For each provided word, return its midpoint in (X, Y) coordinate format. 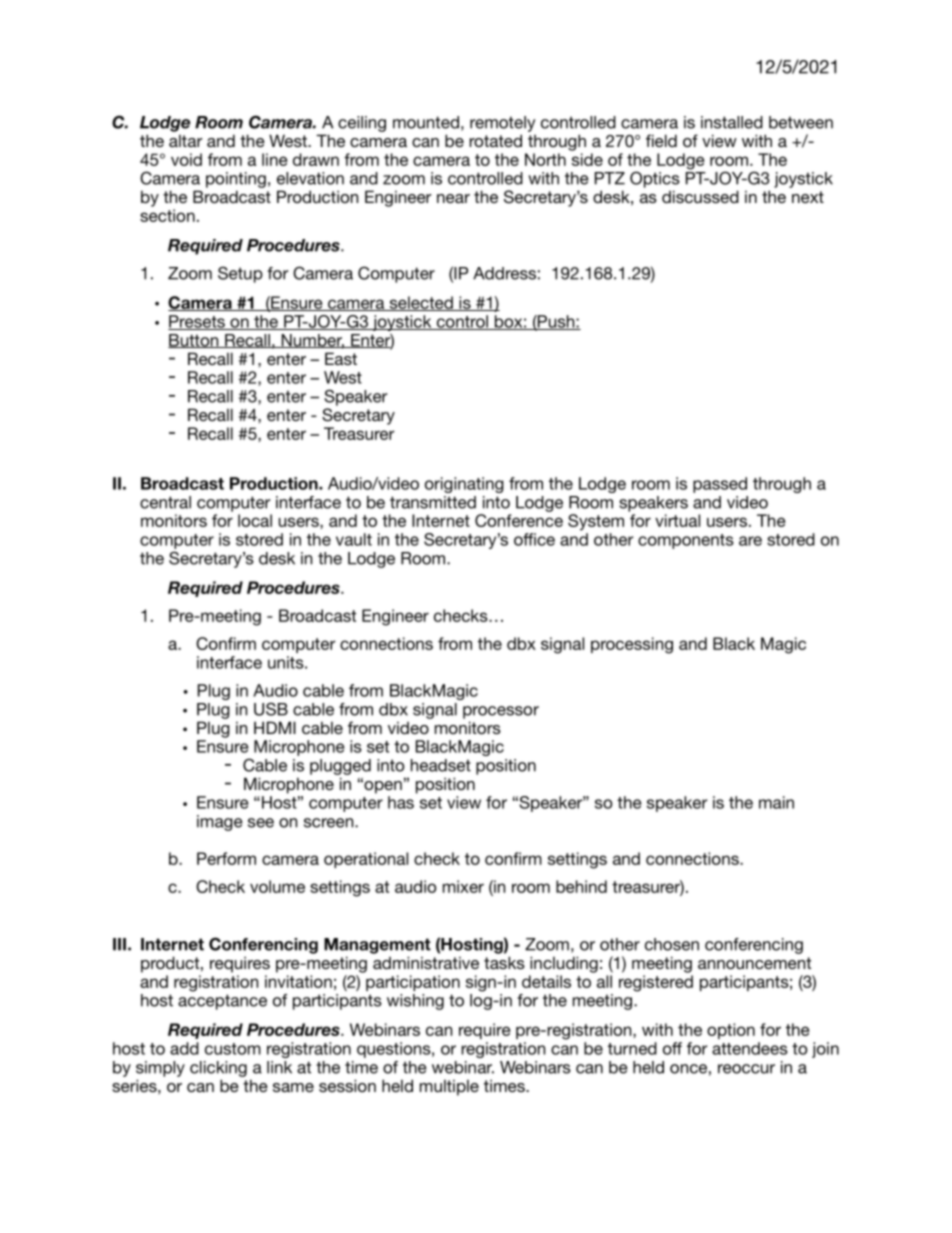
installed (732, 122)
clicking (218, 1069)
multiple (449, 1088)
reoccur (746, 1069)
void (186, 159)
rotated (495, 140)
